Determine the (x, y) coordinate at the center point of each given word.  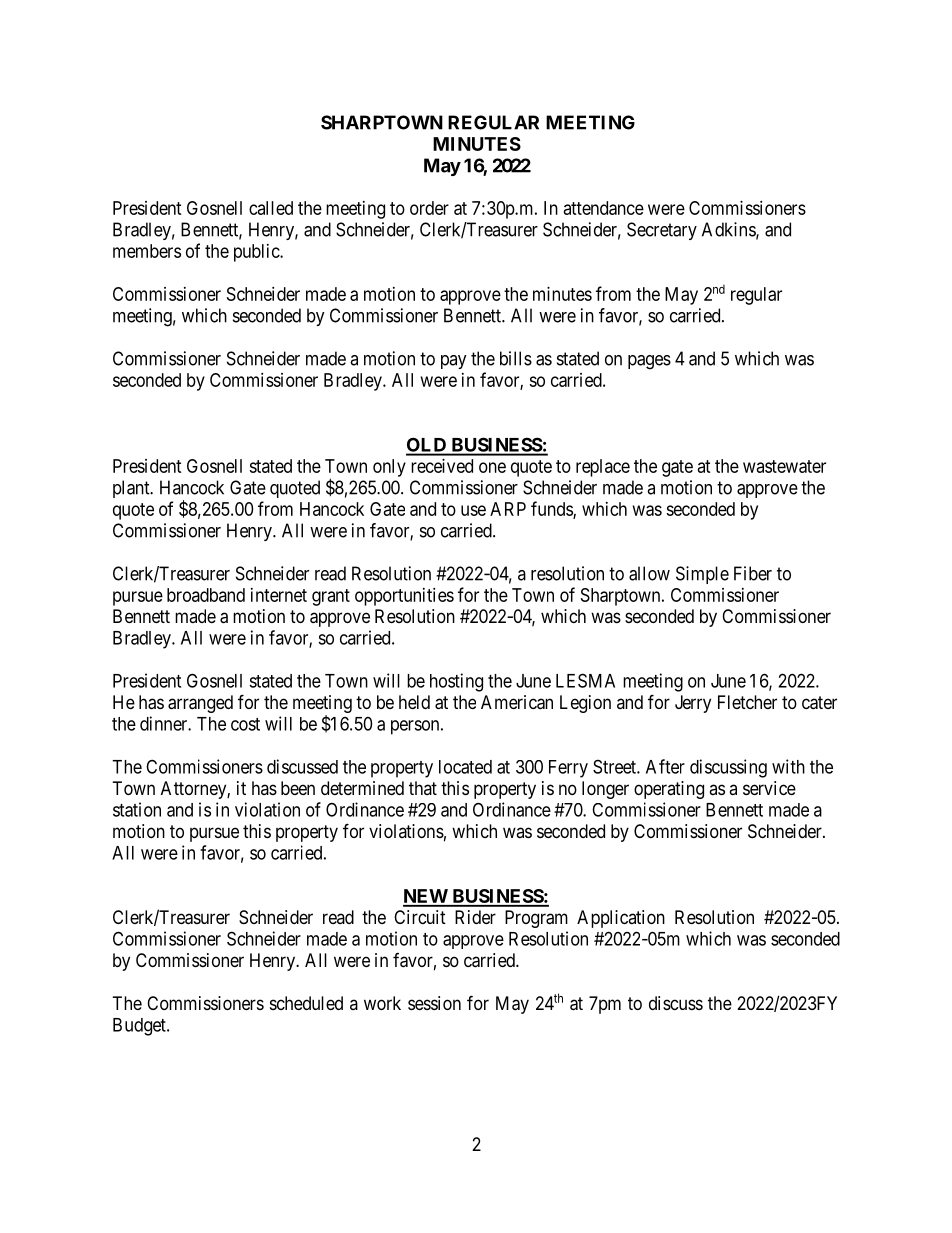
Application (621, 919)
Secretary (662, 231)
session (434, 1003)
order (429, 208)
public (257, 253)
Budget (140, 1027)
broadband (206, 595)
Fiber (753, 573)
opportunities (404, 597)
